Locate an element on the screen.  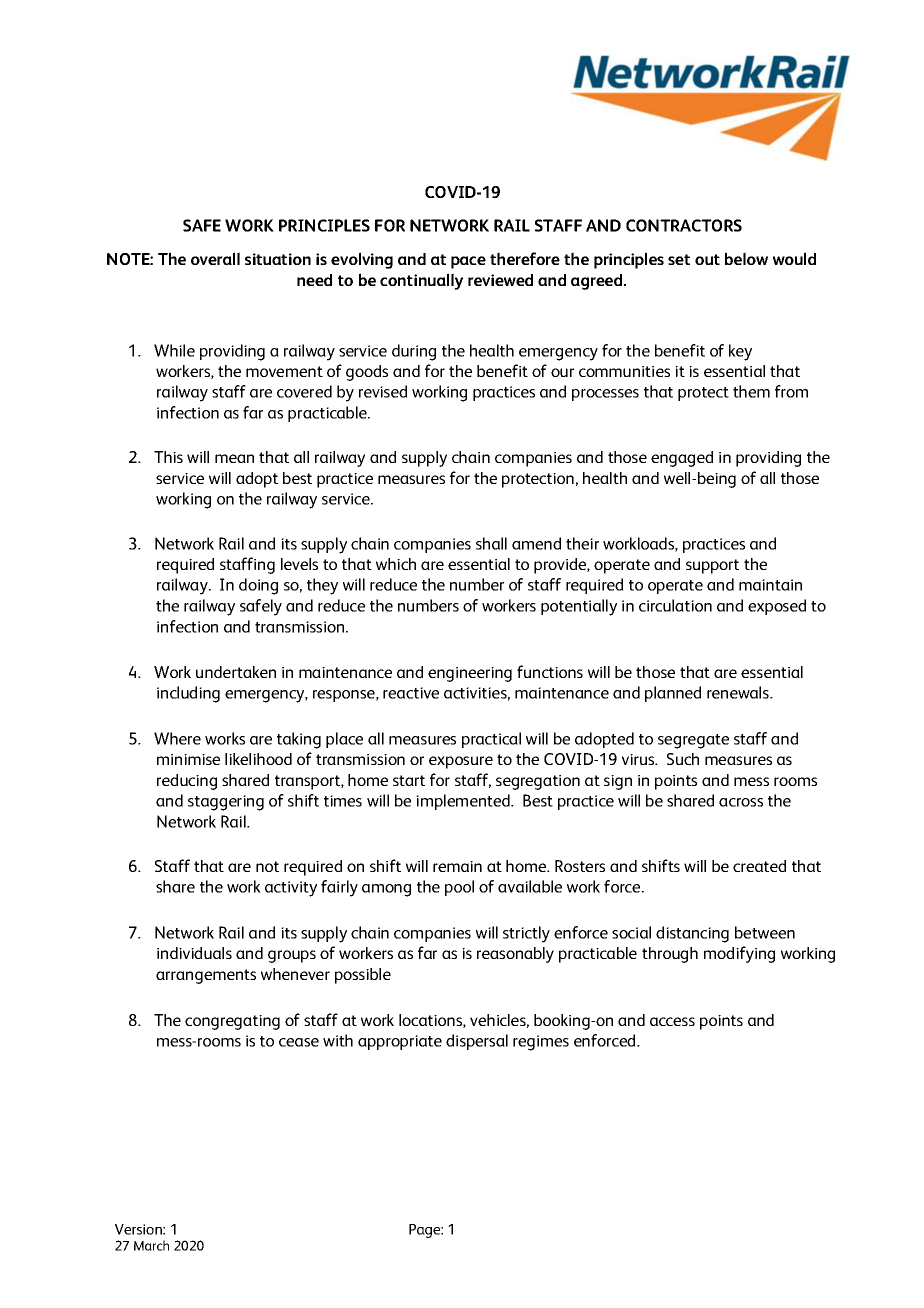
pool is located at coordinates (459, 888).
